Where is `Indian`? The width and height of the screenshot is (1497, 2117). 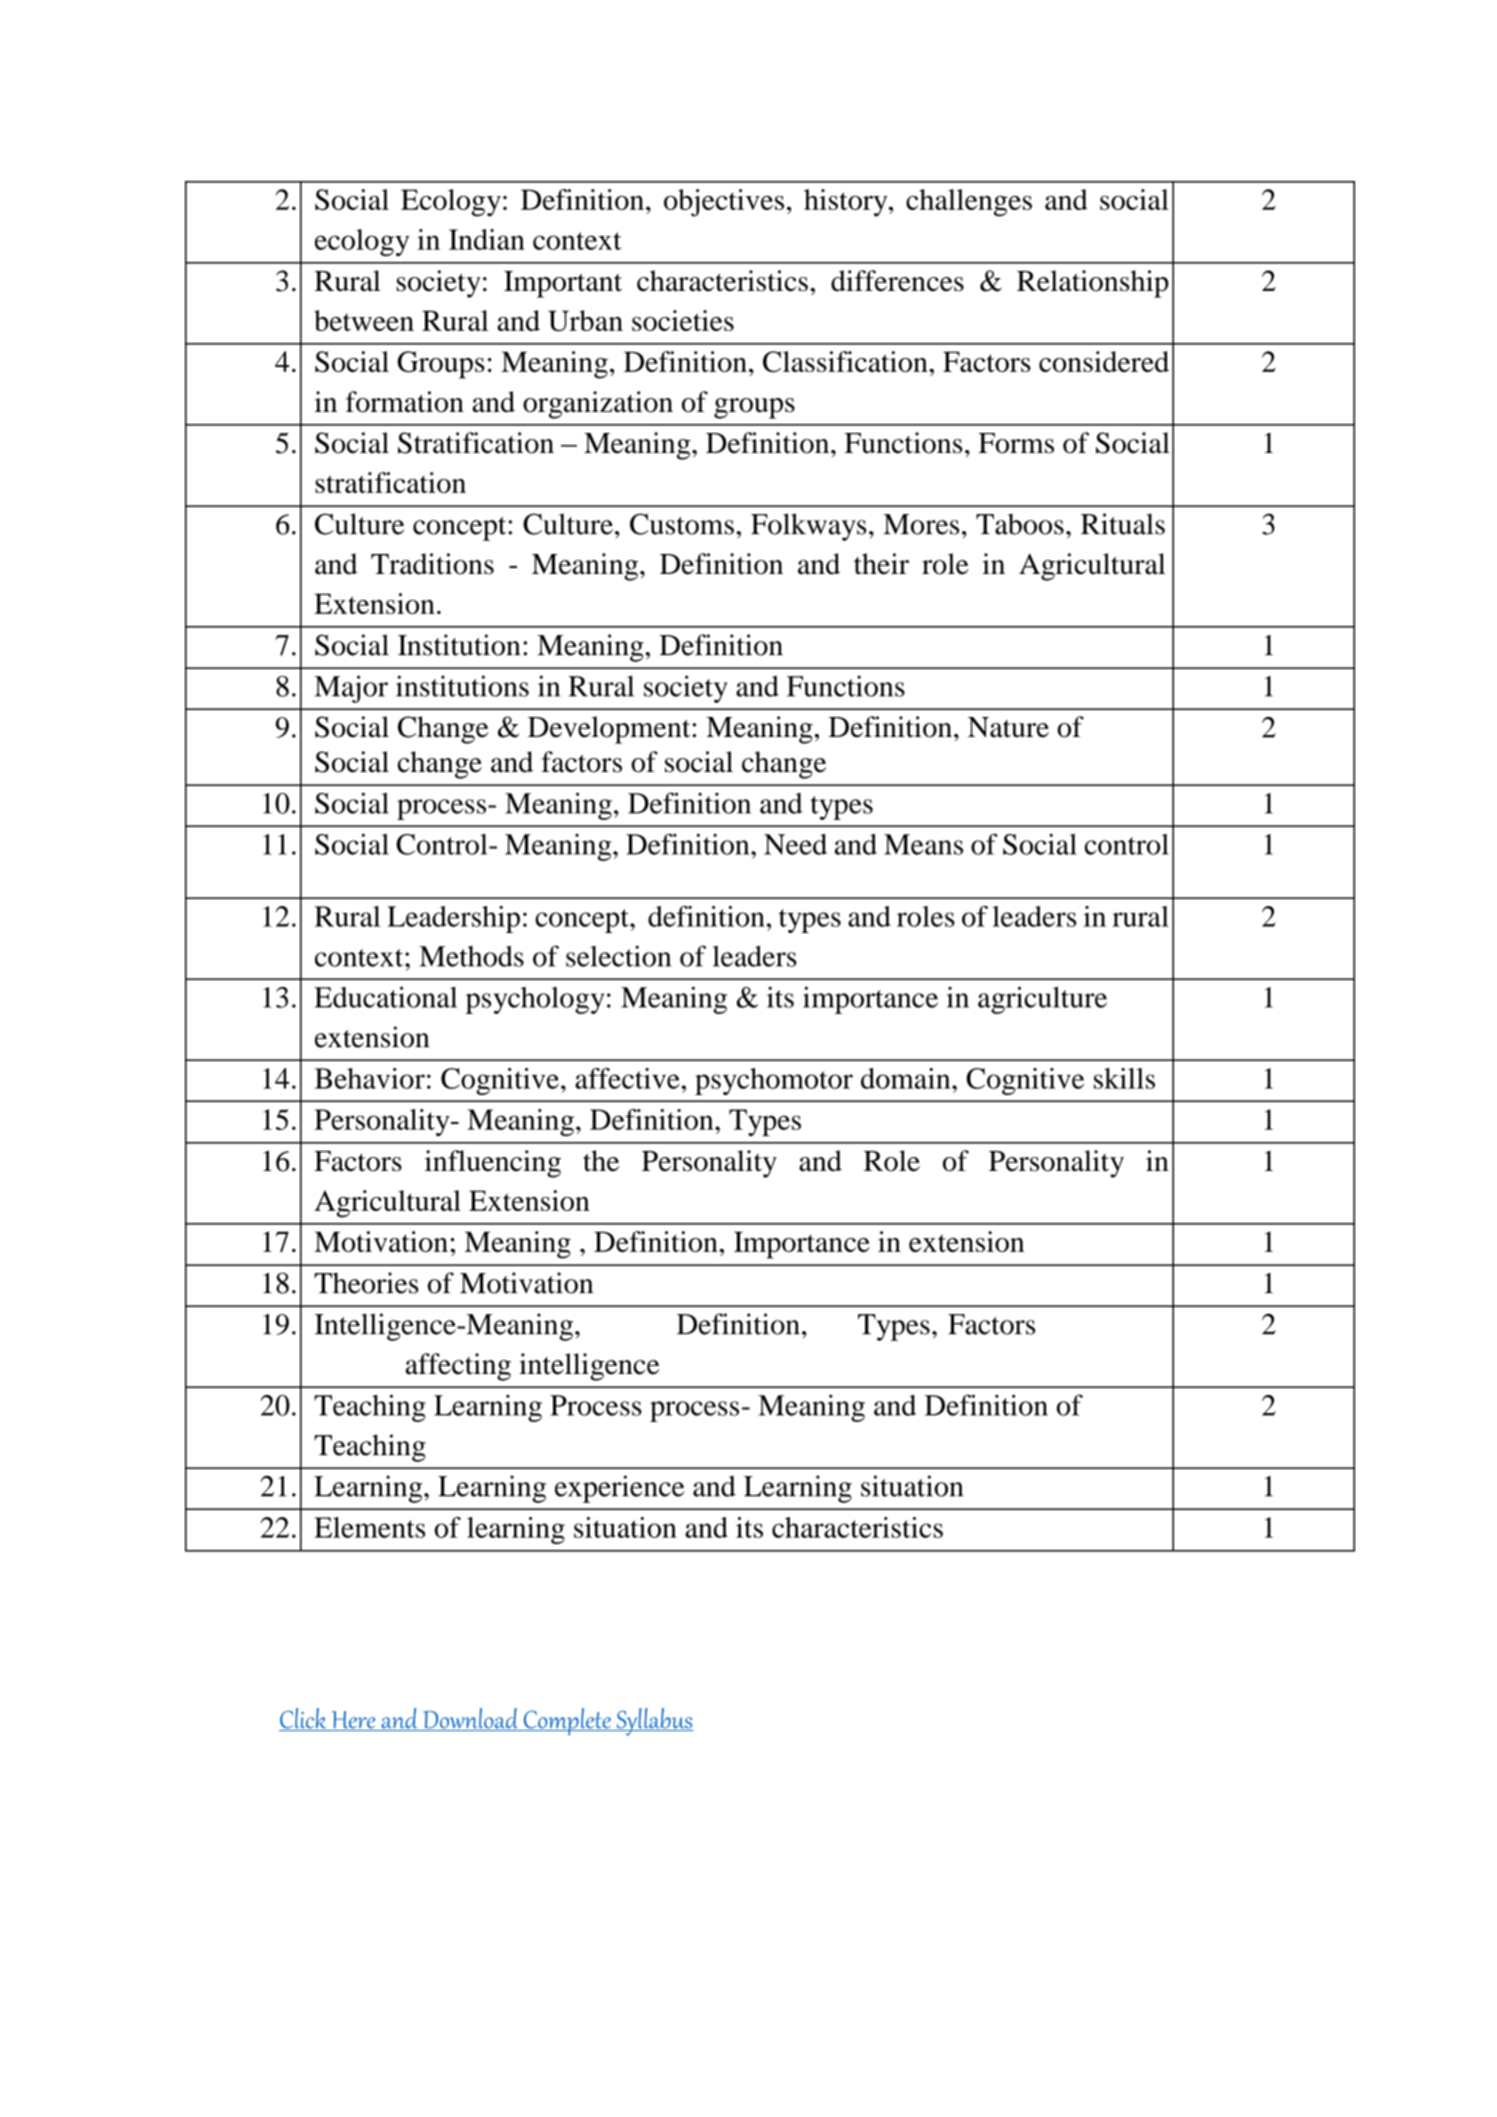
Indian is located at coordinates (487, 239).
